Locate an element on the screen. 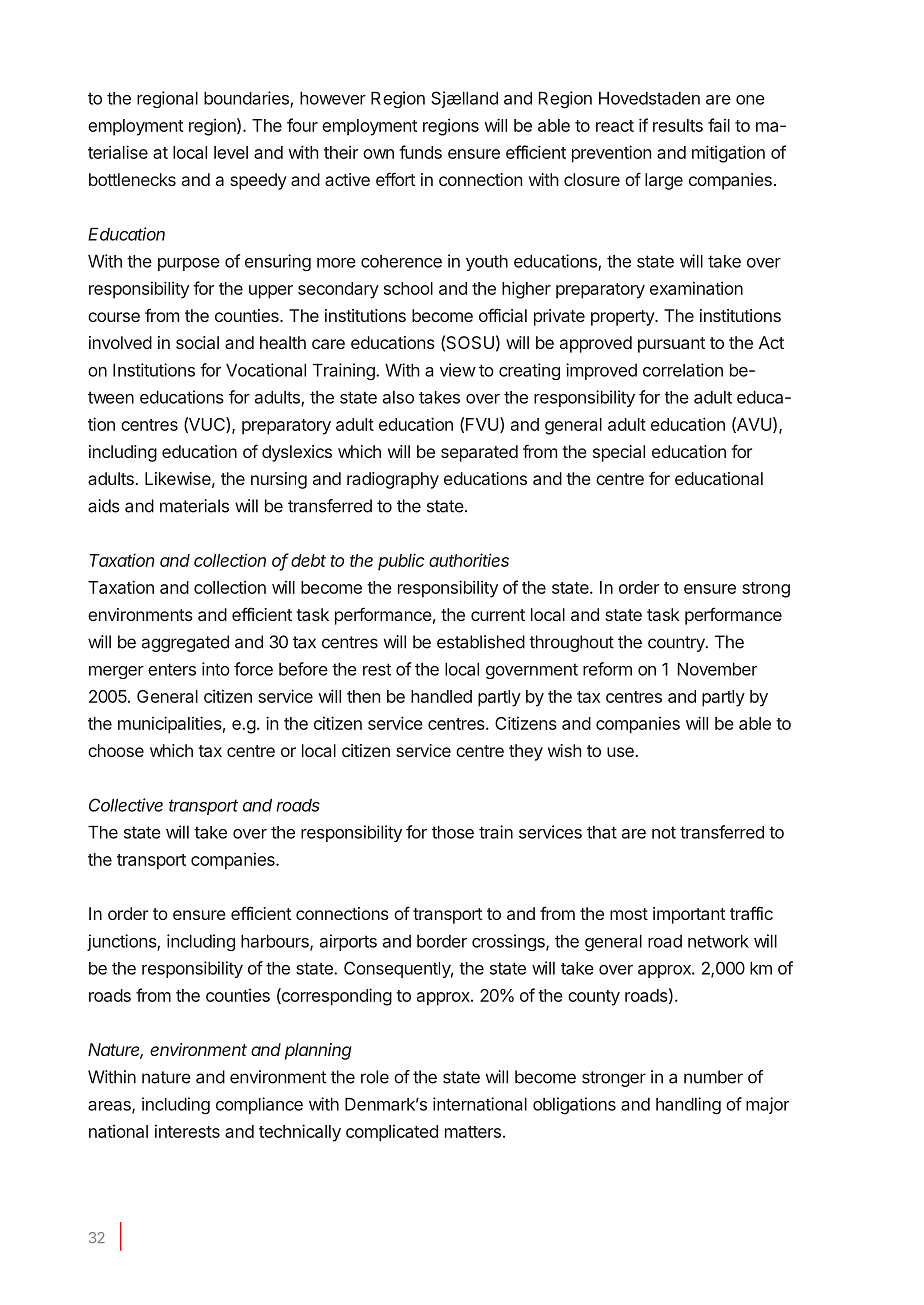  matters is located at coordinates (473, 1132).
